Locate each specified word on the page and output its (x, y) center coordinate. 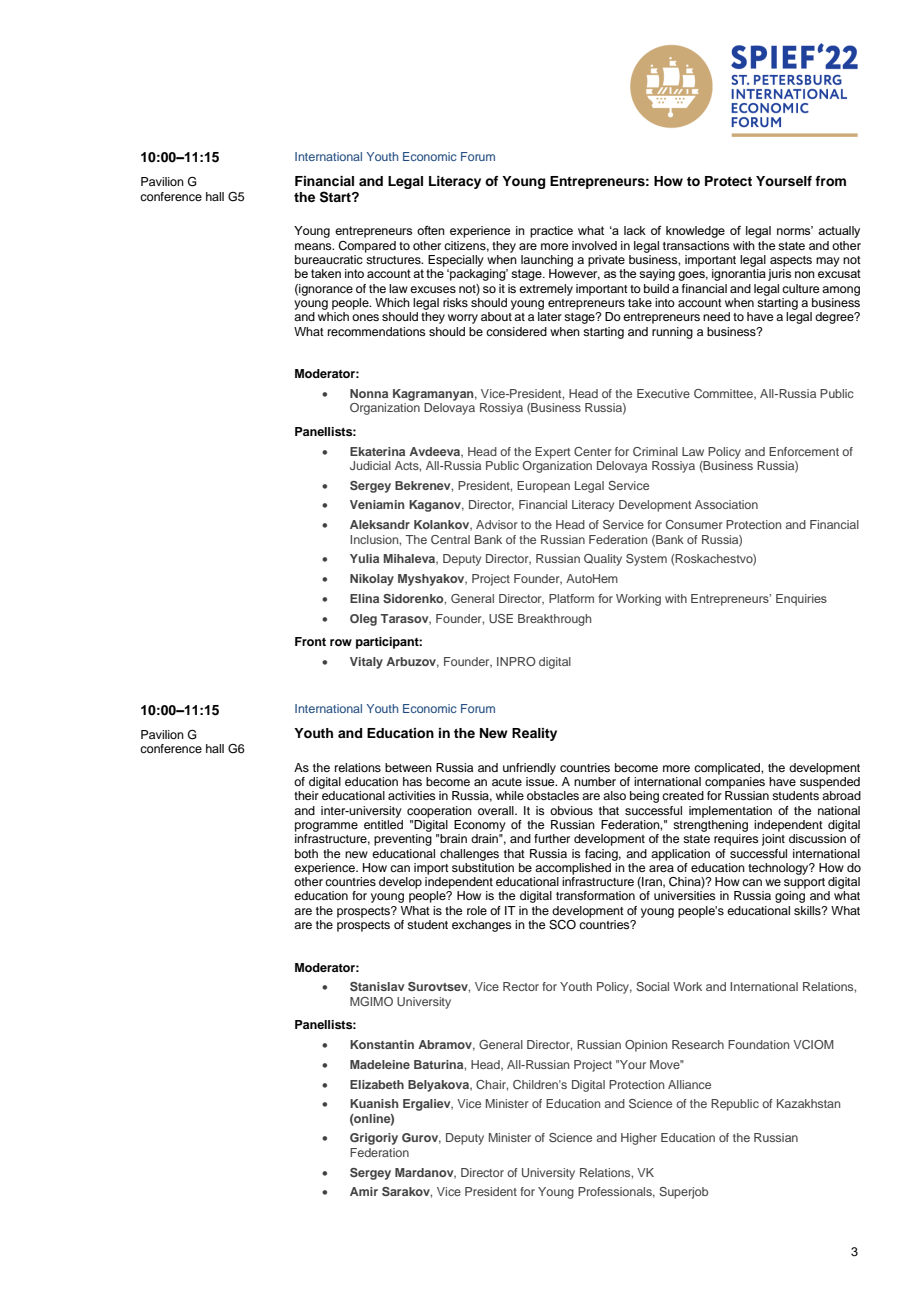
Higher (639, 1139)
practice (551, 232)
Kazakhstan (808, 1103)
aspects (791, 261)
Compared (367, 247)
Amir (364, 1191)
